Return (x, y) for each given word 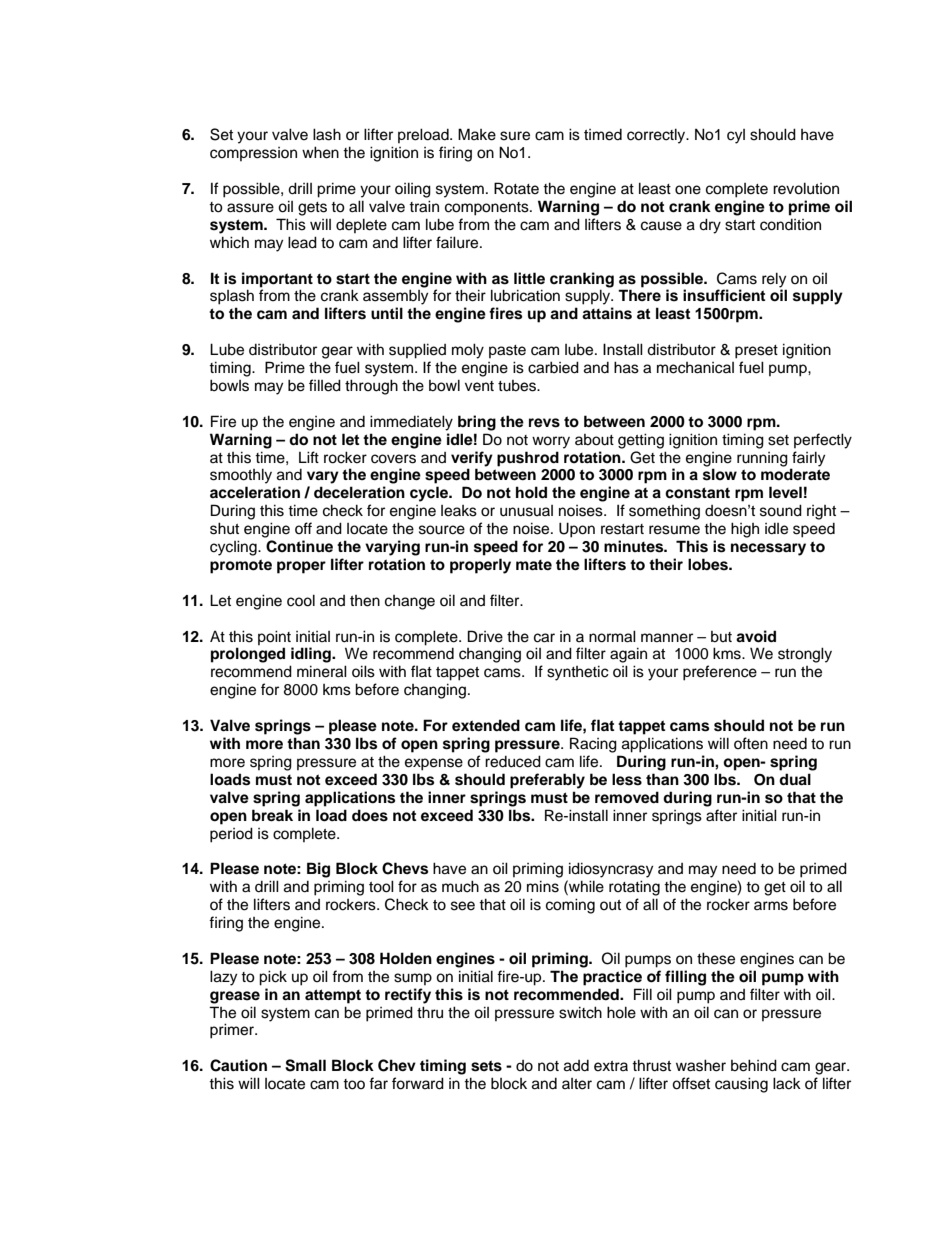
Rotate (516, 188)
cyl (736, 136)
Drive (485, 636)
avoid (756, 636)
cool (301, 600)
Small (305, 1065)
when (320, 152)
